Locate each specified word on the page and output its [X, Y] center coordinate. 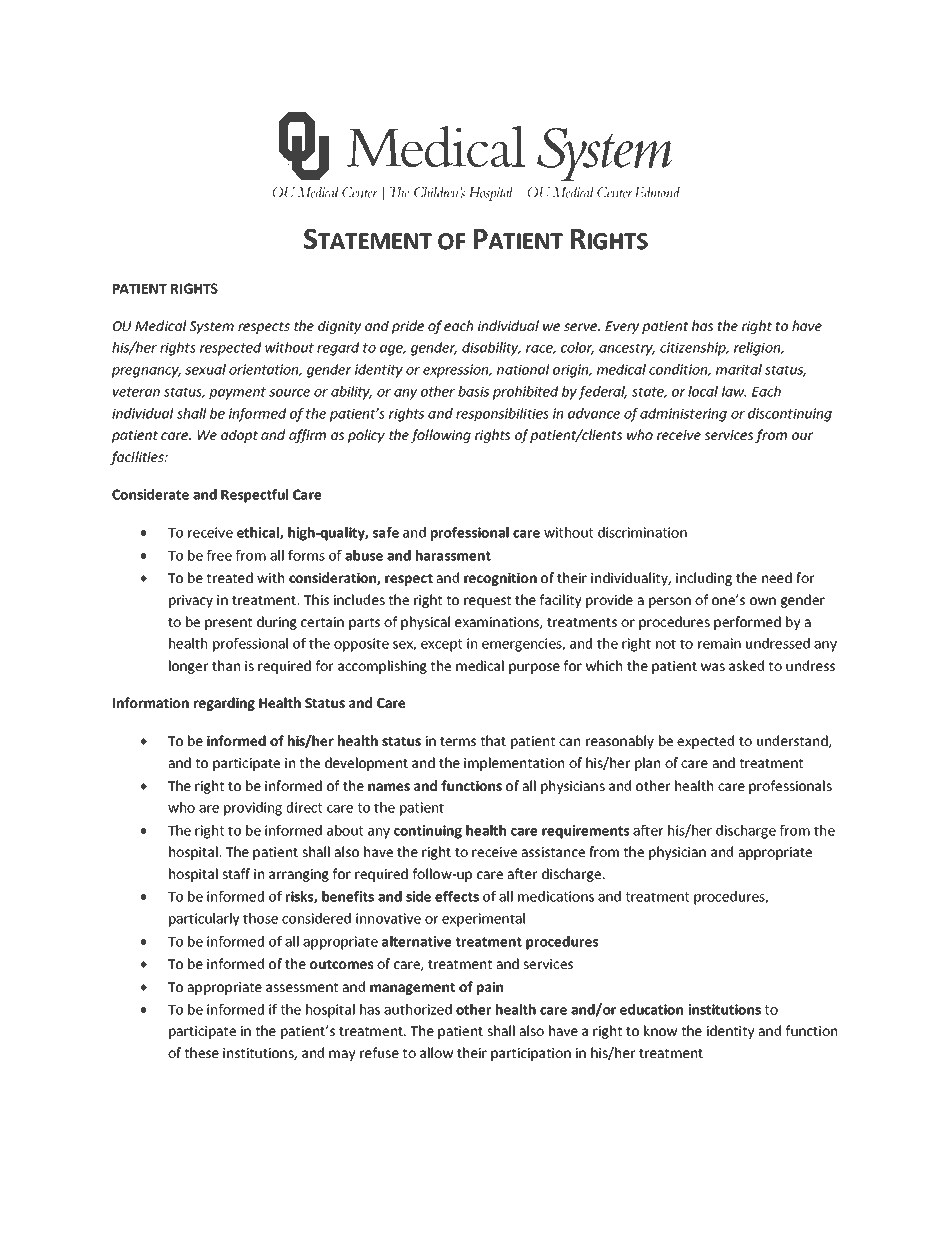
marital [739, 369]
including [704, 579]
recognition [500, 579]
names [389, 787]
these [201, 1052]
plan [647, 764]
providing [253, 809]
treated [229, 577]
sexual [205, 369]
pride [408, 327]
